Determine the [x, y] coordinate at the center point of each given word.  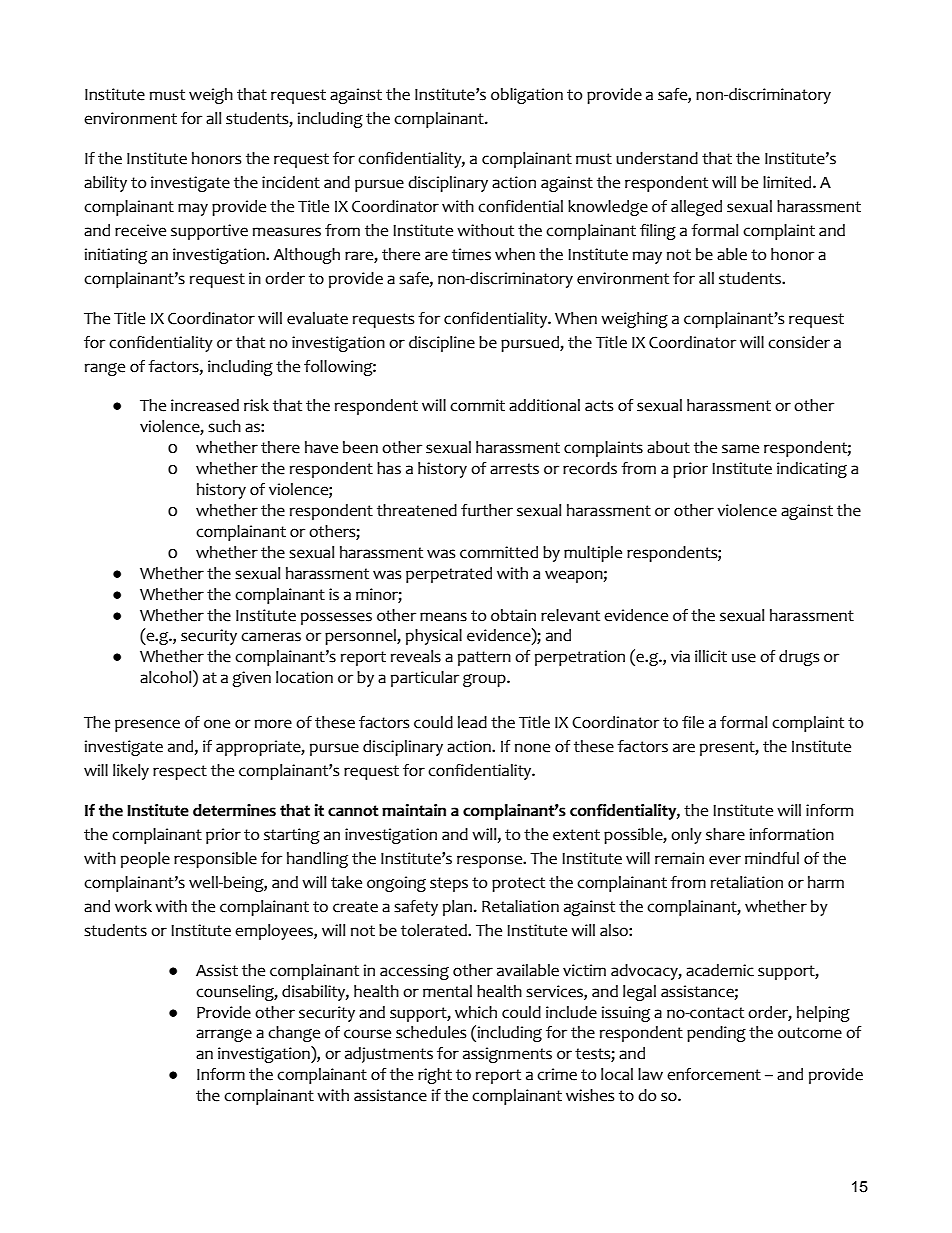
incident [291, 182]
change [294, 1034]
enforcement [714, 1074]
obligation [527, 96]
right [435, 1076]
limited [788, 182]
